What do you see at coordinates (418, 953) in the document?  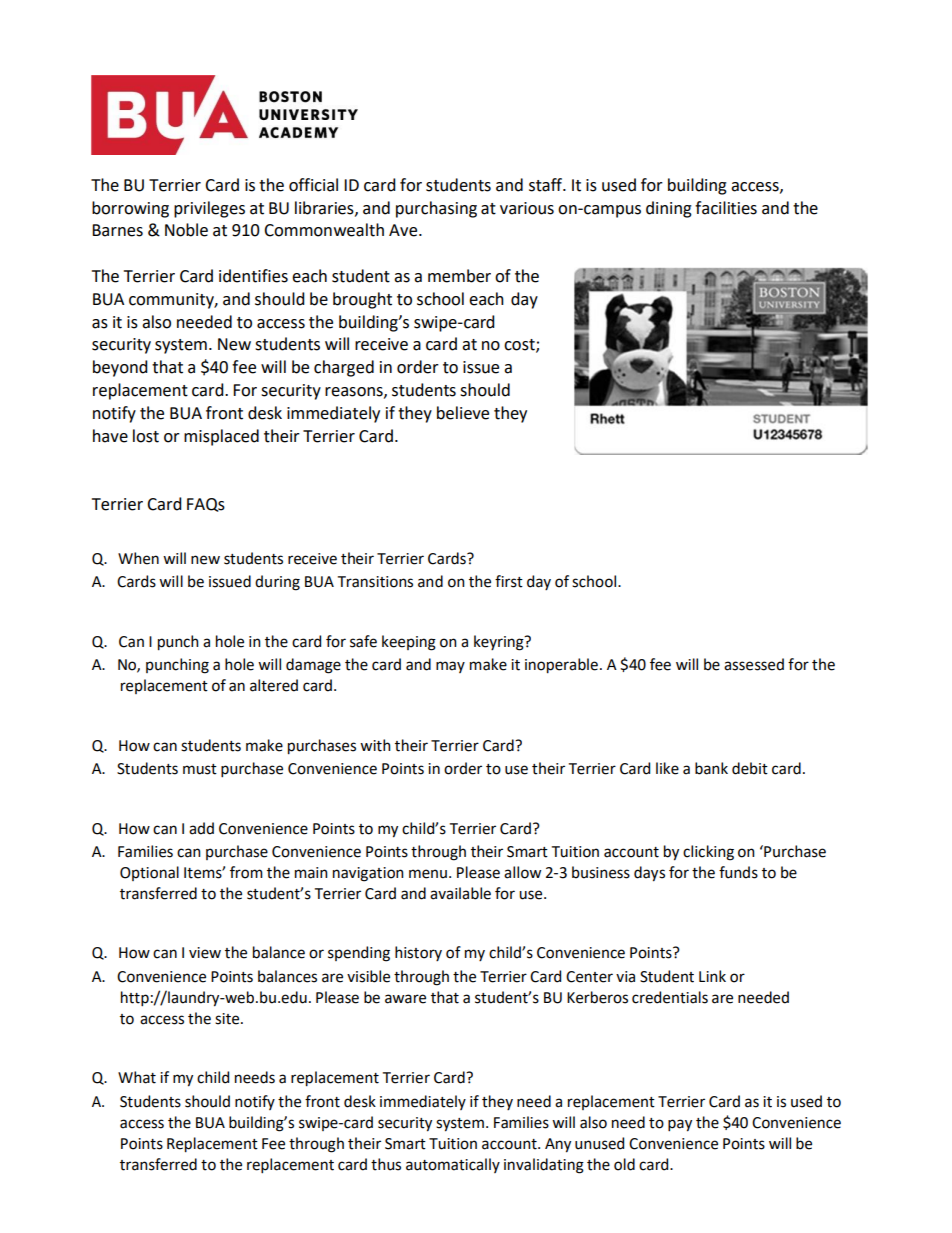 I see `history` at bounding box center [418, 953].
